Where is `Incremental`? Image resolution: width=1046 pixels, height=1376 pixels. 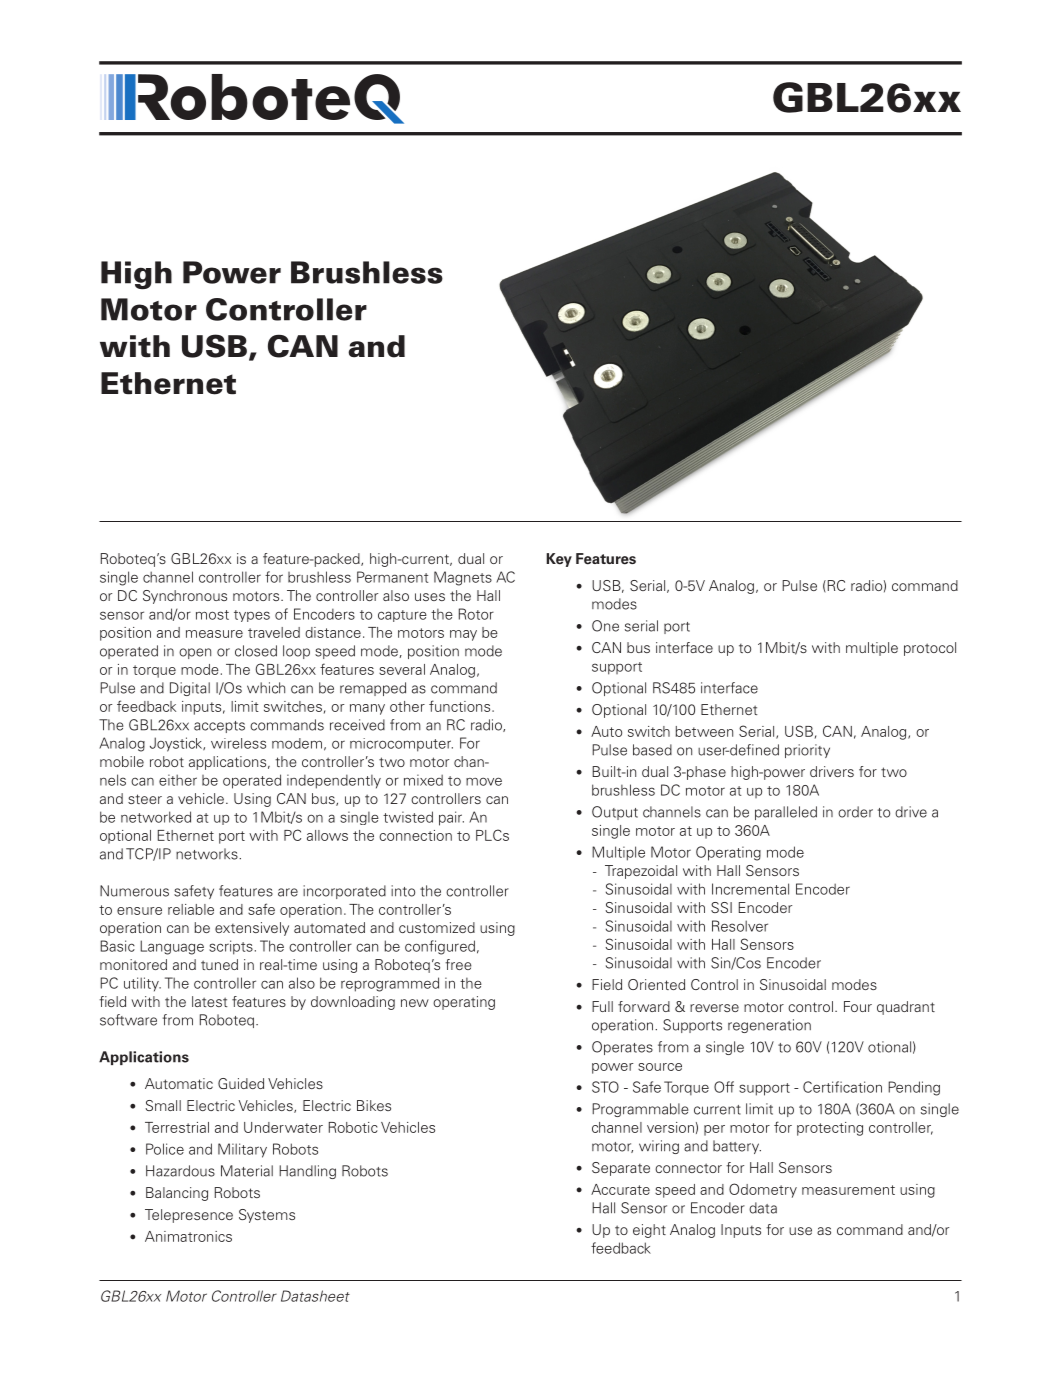 Incremental is located at coordinates (750, 889).
